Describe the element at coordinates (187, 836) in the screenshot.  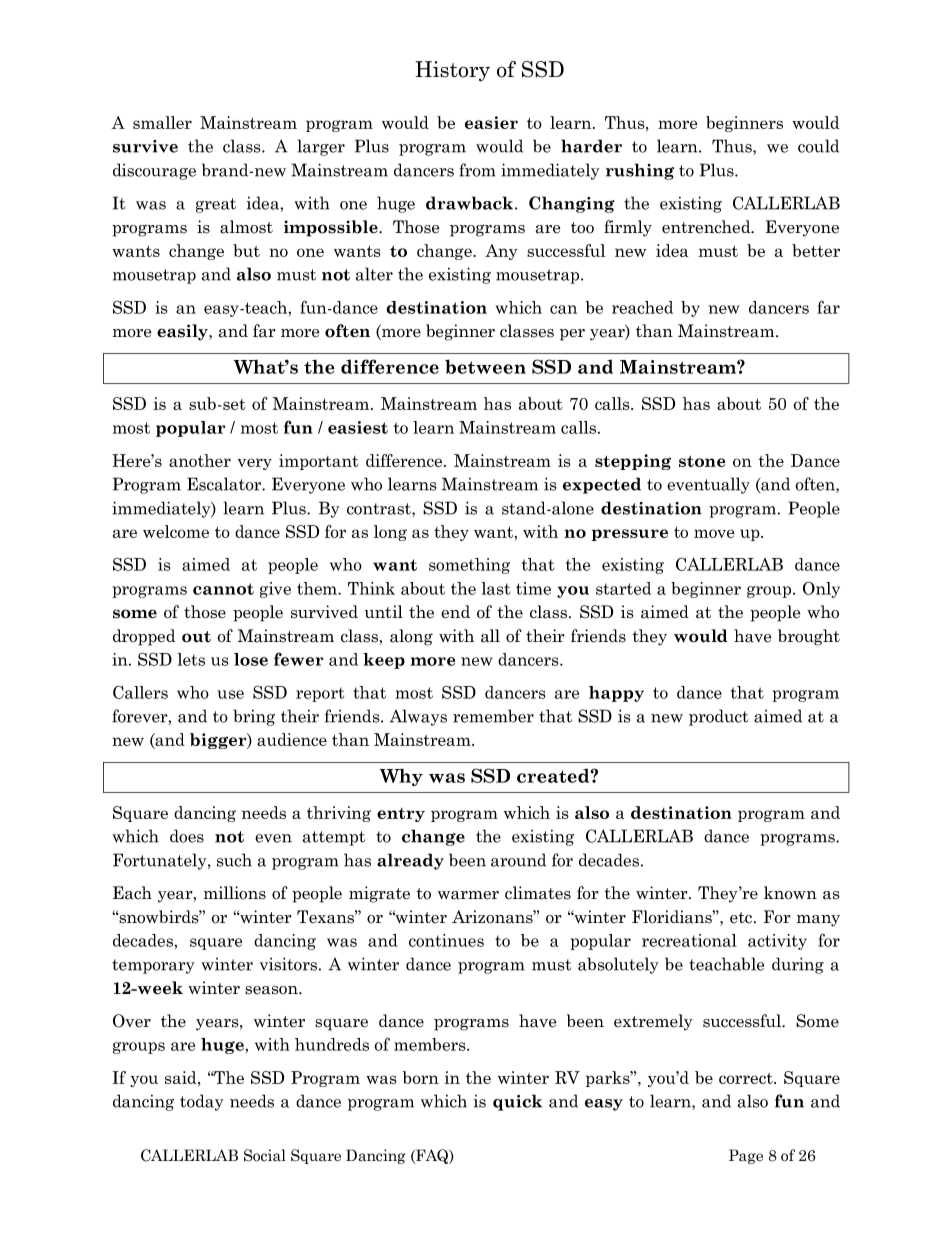
I see `does` at that location.
